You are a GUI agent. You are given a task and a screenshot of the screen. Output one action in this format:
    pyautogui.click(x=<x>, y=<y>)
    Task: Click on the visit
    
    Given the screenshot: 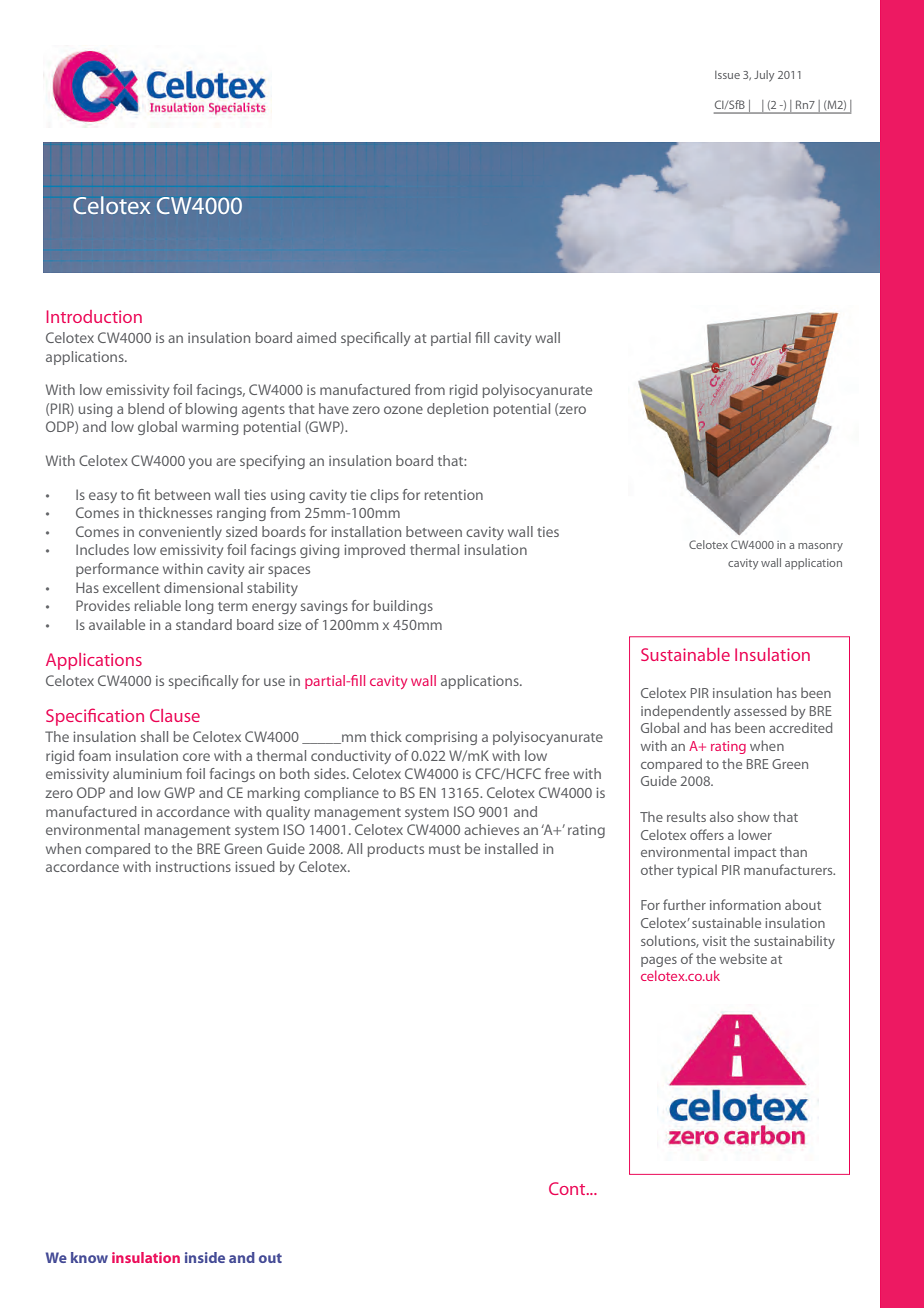 What is the action you would take?
    pyautogui.click(x=715, y=941)
